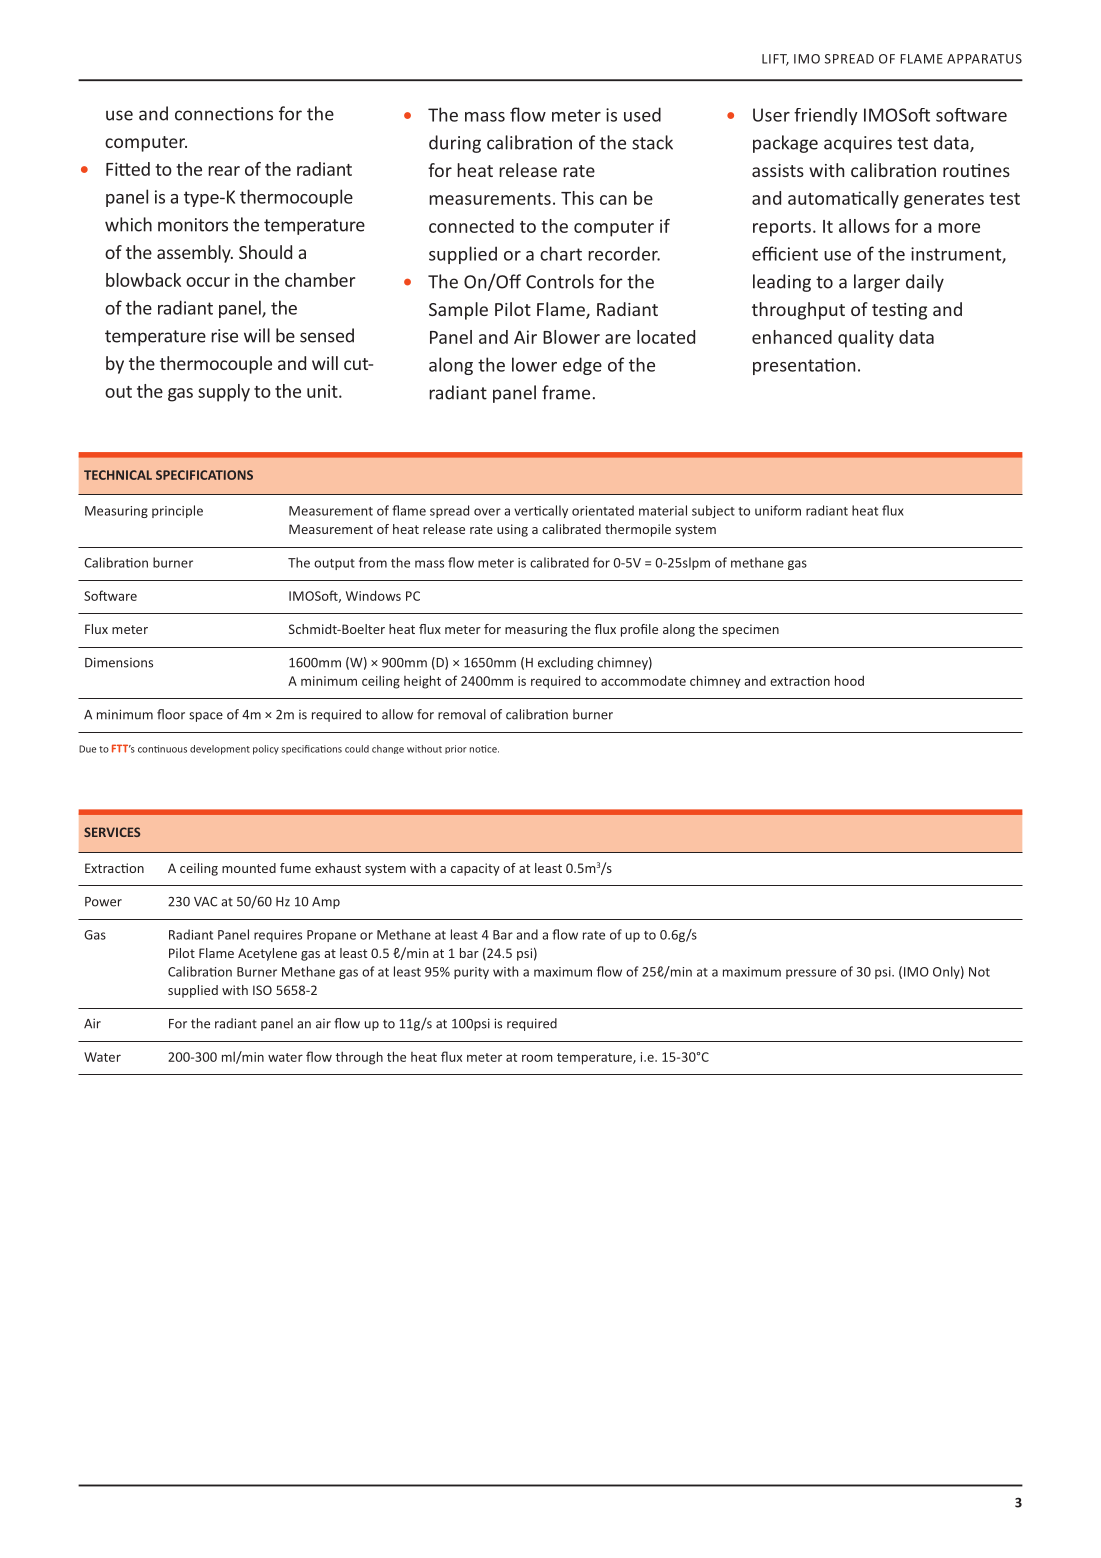  I want to click on acquires, so click(858, 144).
